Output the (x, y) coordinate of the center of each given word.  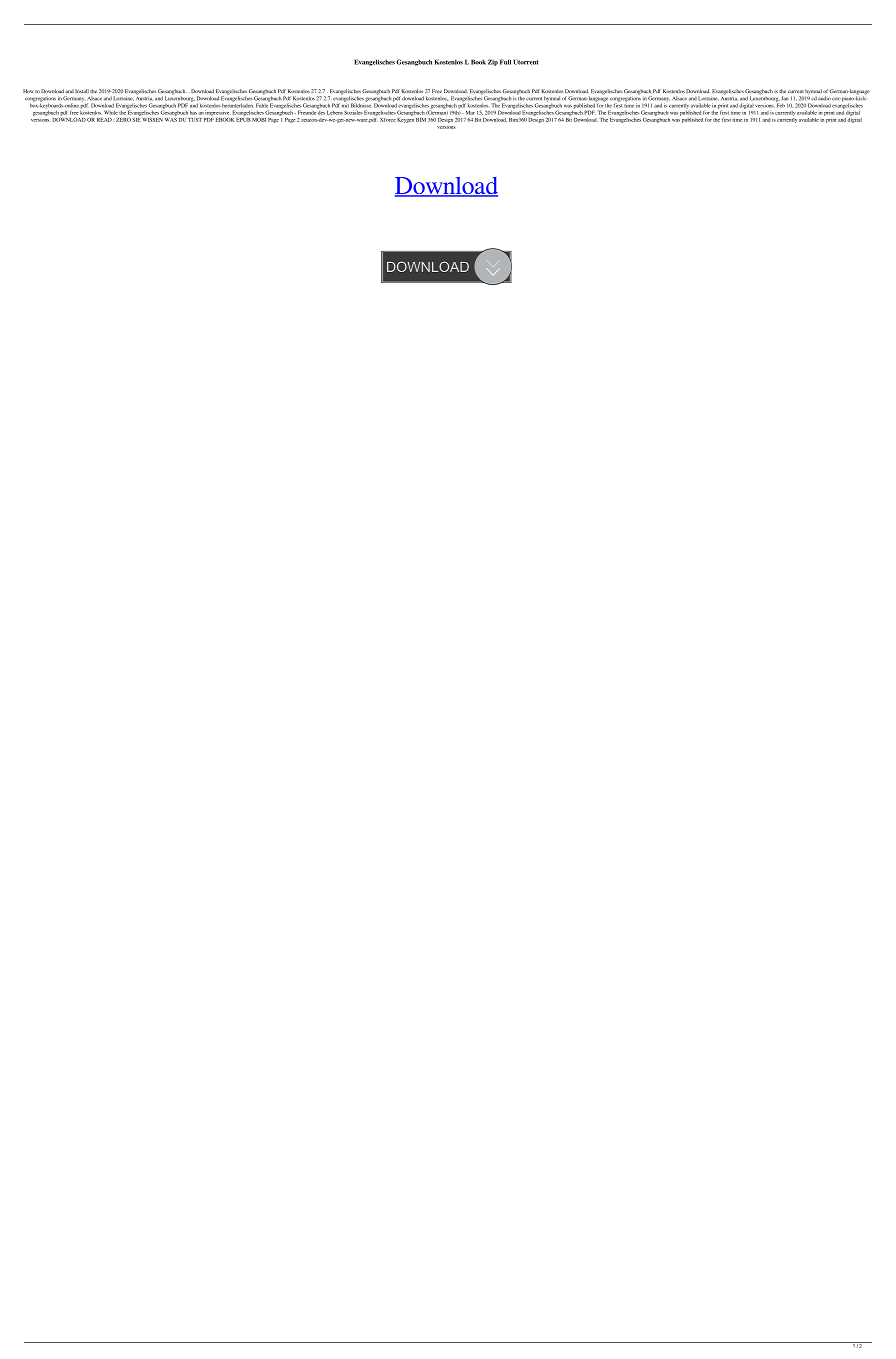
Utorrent (525, 62)
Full (505, 62)
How (28, 91)
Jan (785, 98)
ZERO (123, 120)
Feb (780, 104)
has (193, 112)
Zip (493, 62)
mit (345, 105)
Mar (470, 113)
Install (82, 91)
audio (824, 98)
